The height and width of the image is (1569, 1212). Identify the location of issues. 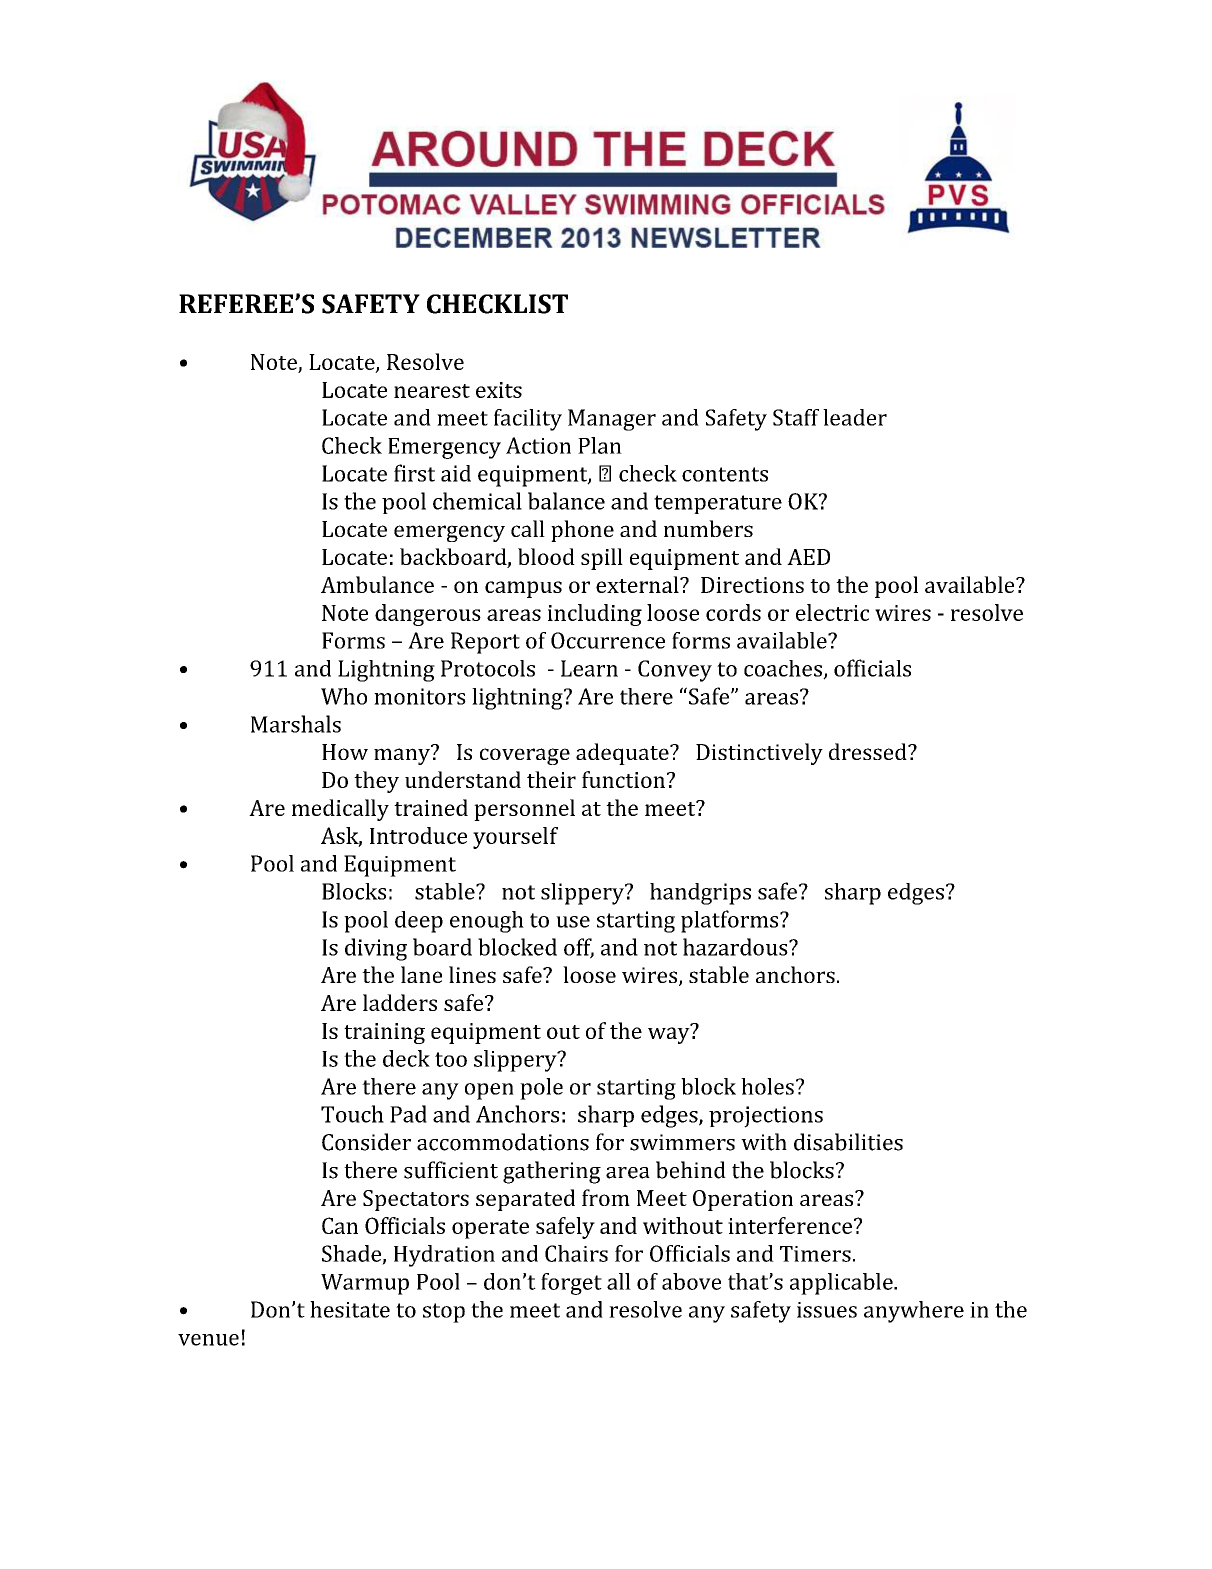
(827, 1310).
